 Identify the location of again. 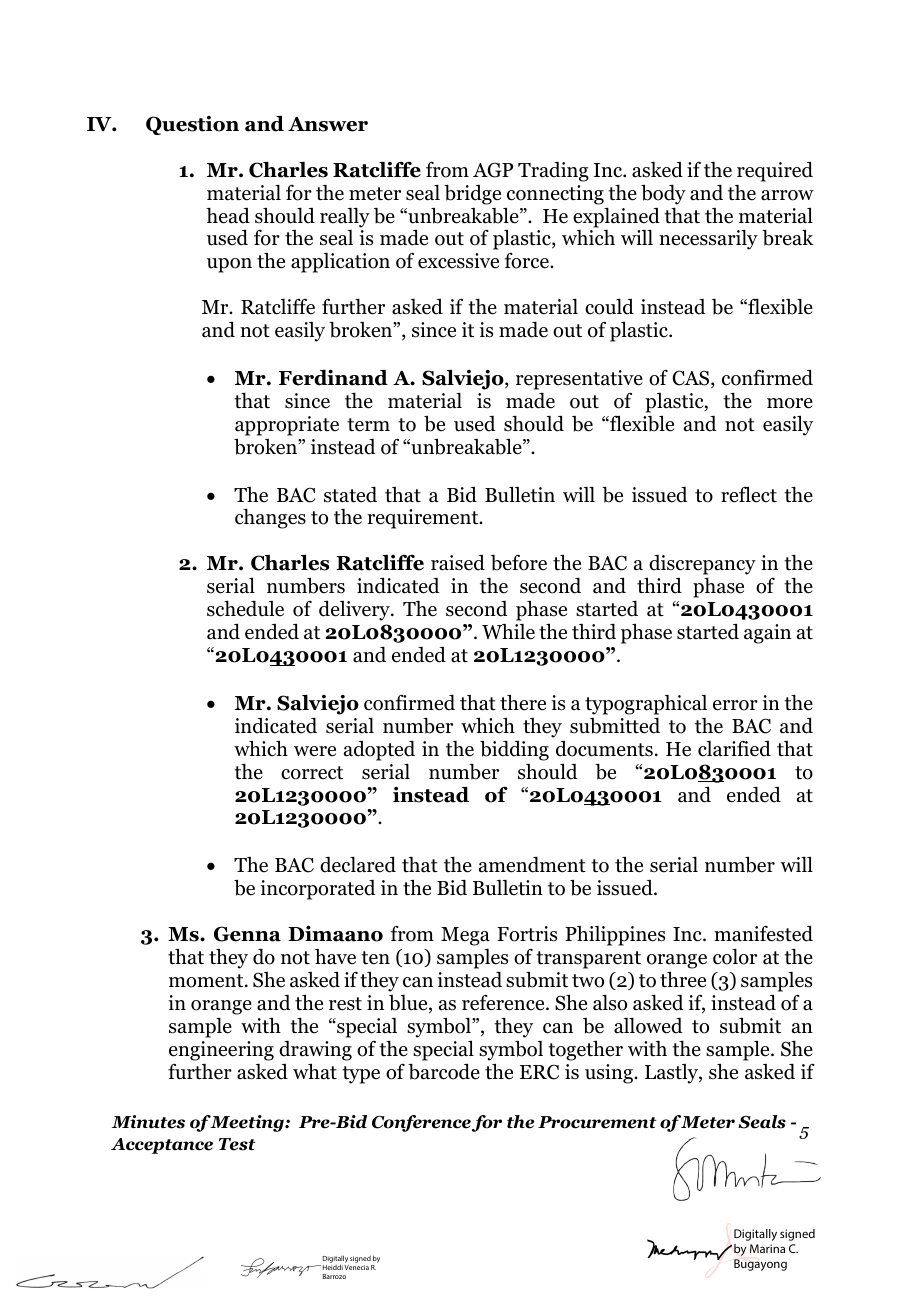
(767, 634).
